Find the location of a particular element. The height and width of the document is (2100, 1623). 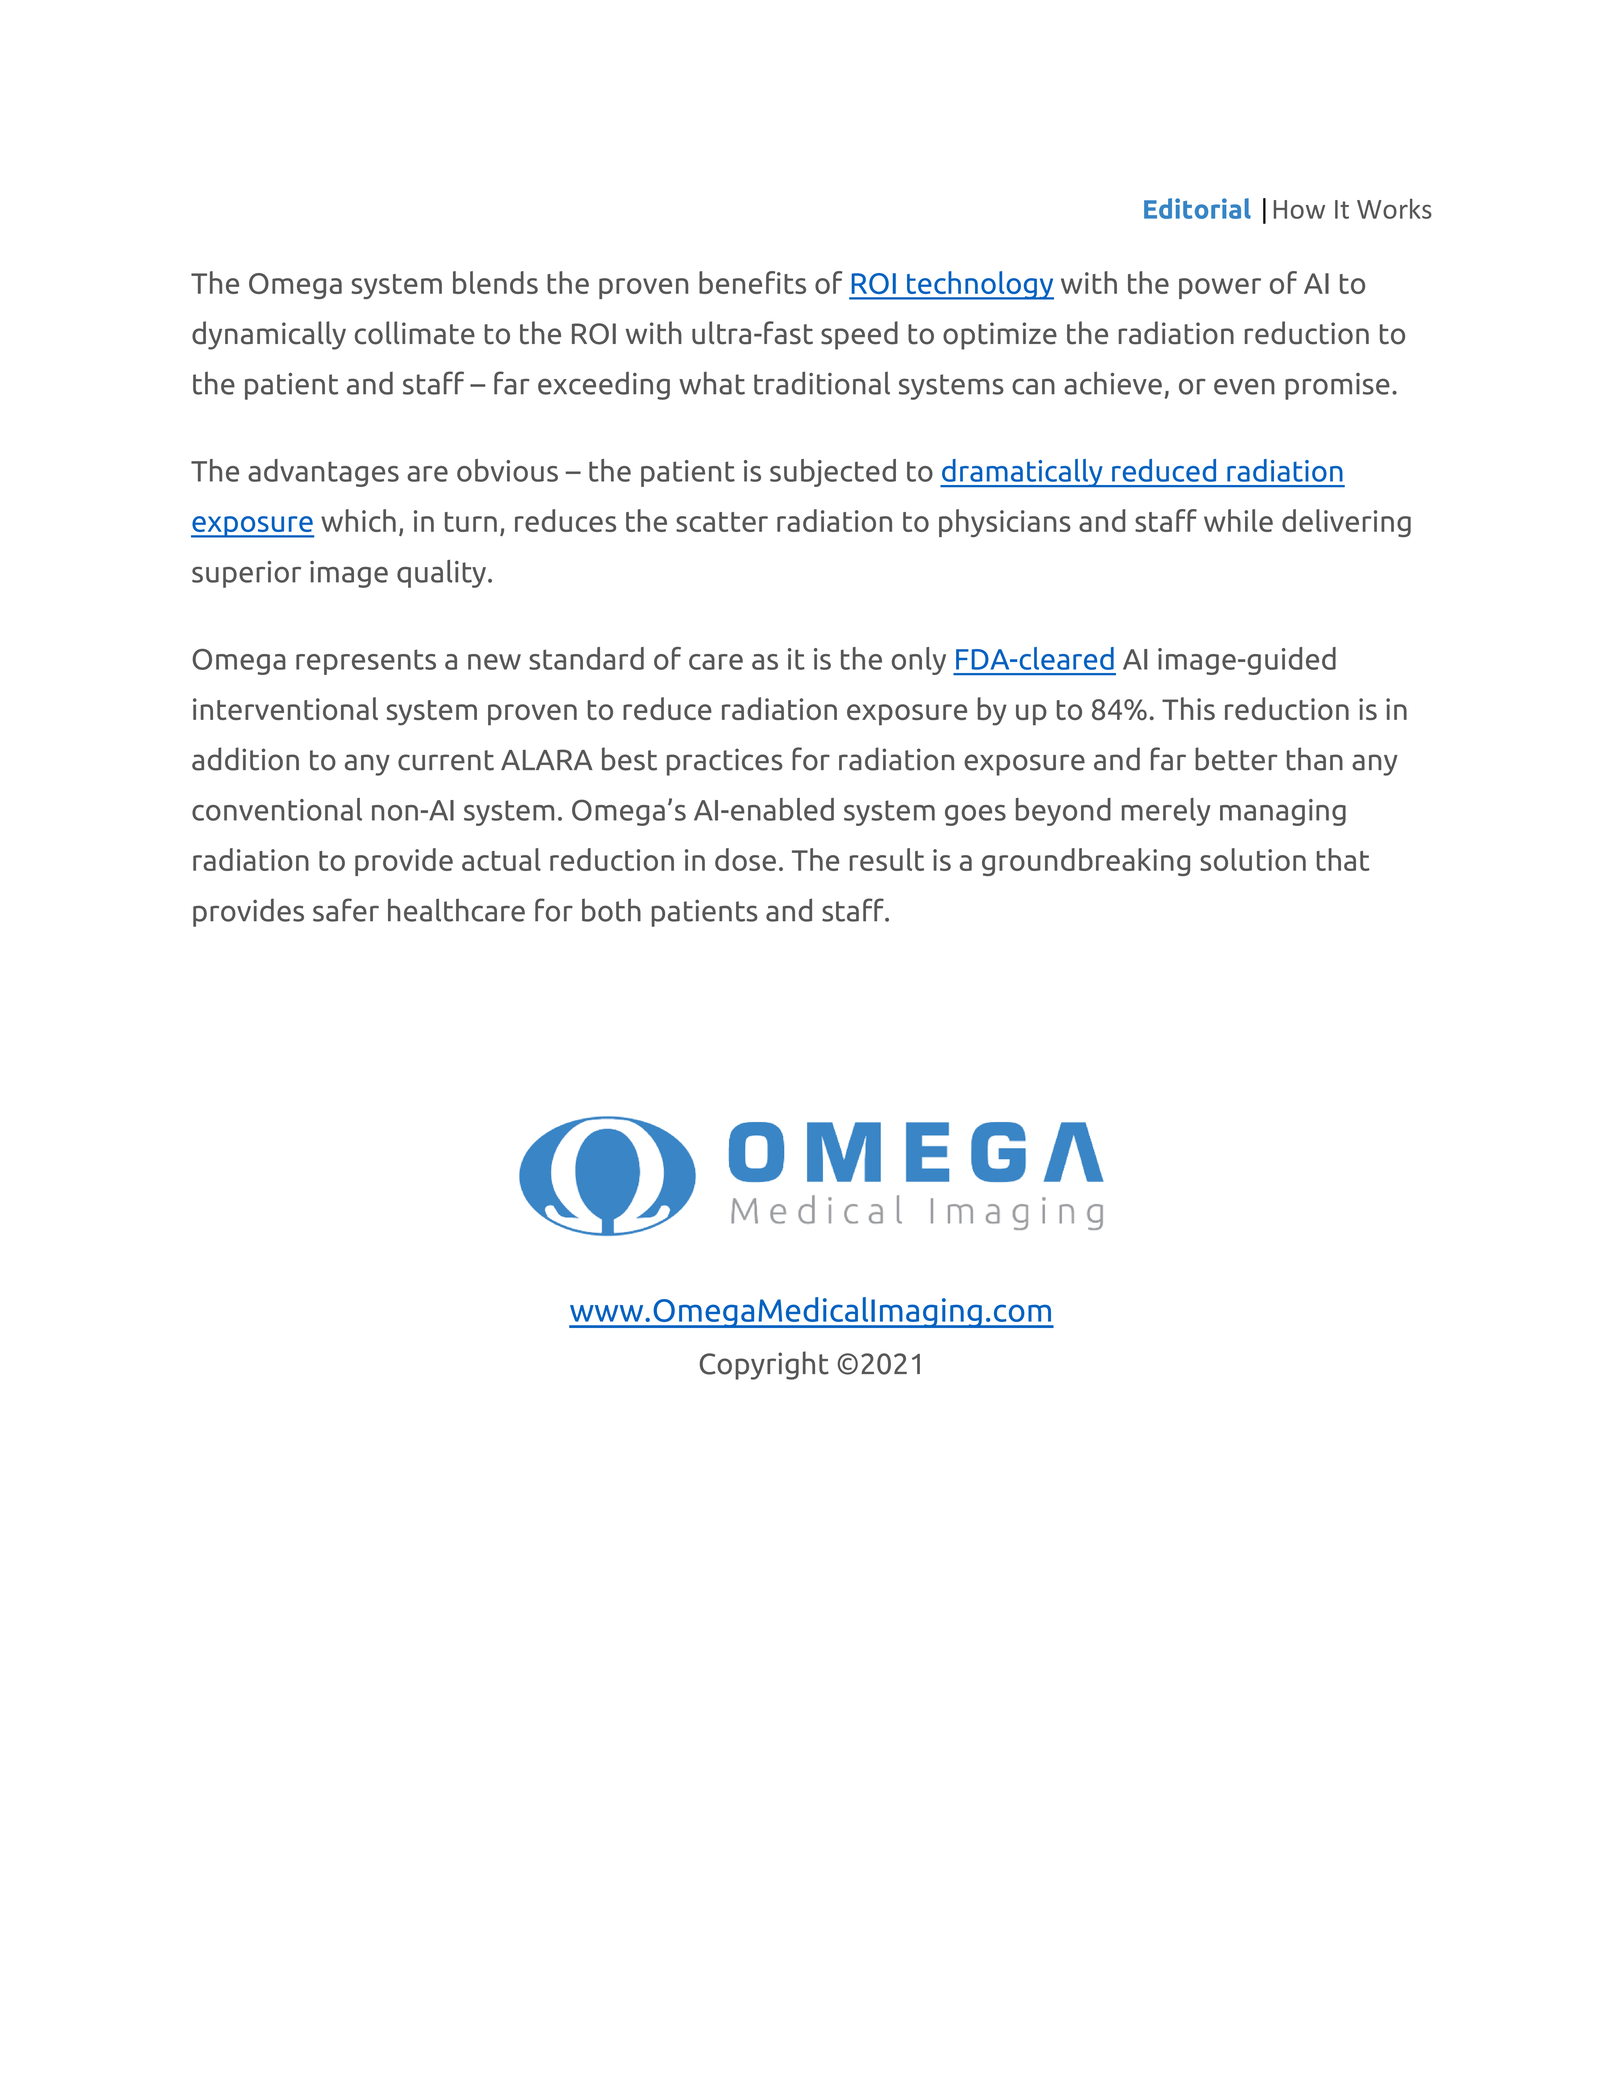

managing is located at coordinates (1283, 812).
